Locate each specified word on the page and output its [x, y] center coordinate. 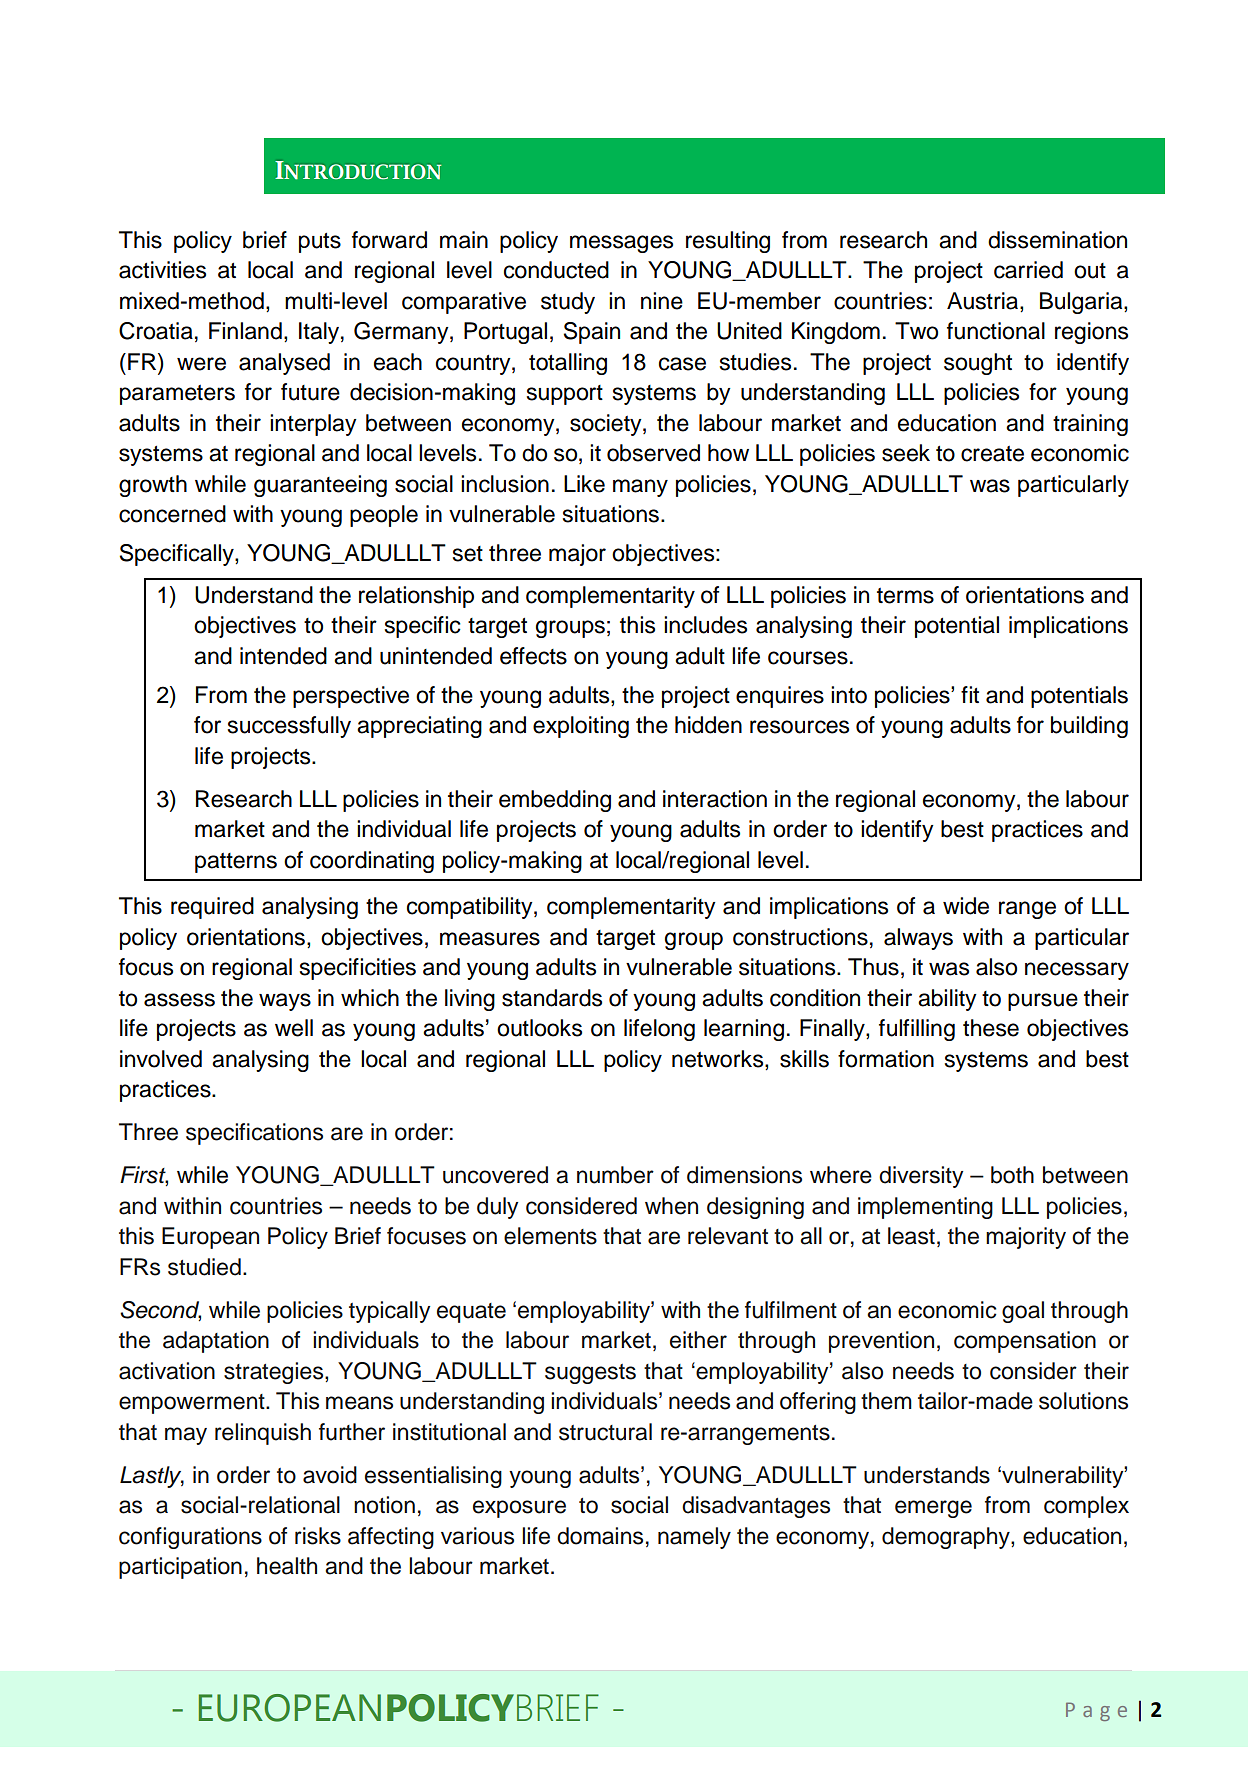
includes [705, 625]
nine [662, 301]
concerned [172, 514]
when [671, 1206]
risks [318, 1536]
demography [947, 1538]
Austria [984, 301]
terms [905, 596]
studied [204, 1267]
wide [966, 906]
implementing [925, 1208]
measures [490, 939]
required [212, 908]
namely [694, 1538]
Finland [245, 331]
